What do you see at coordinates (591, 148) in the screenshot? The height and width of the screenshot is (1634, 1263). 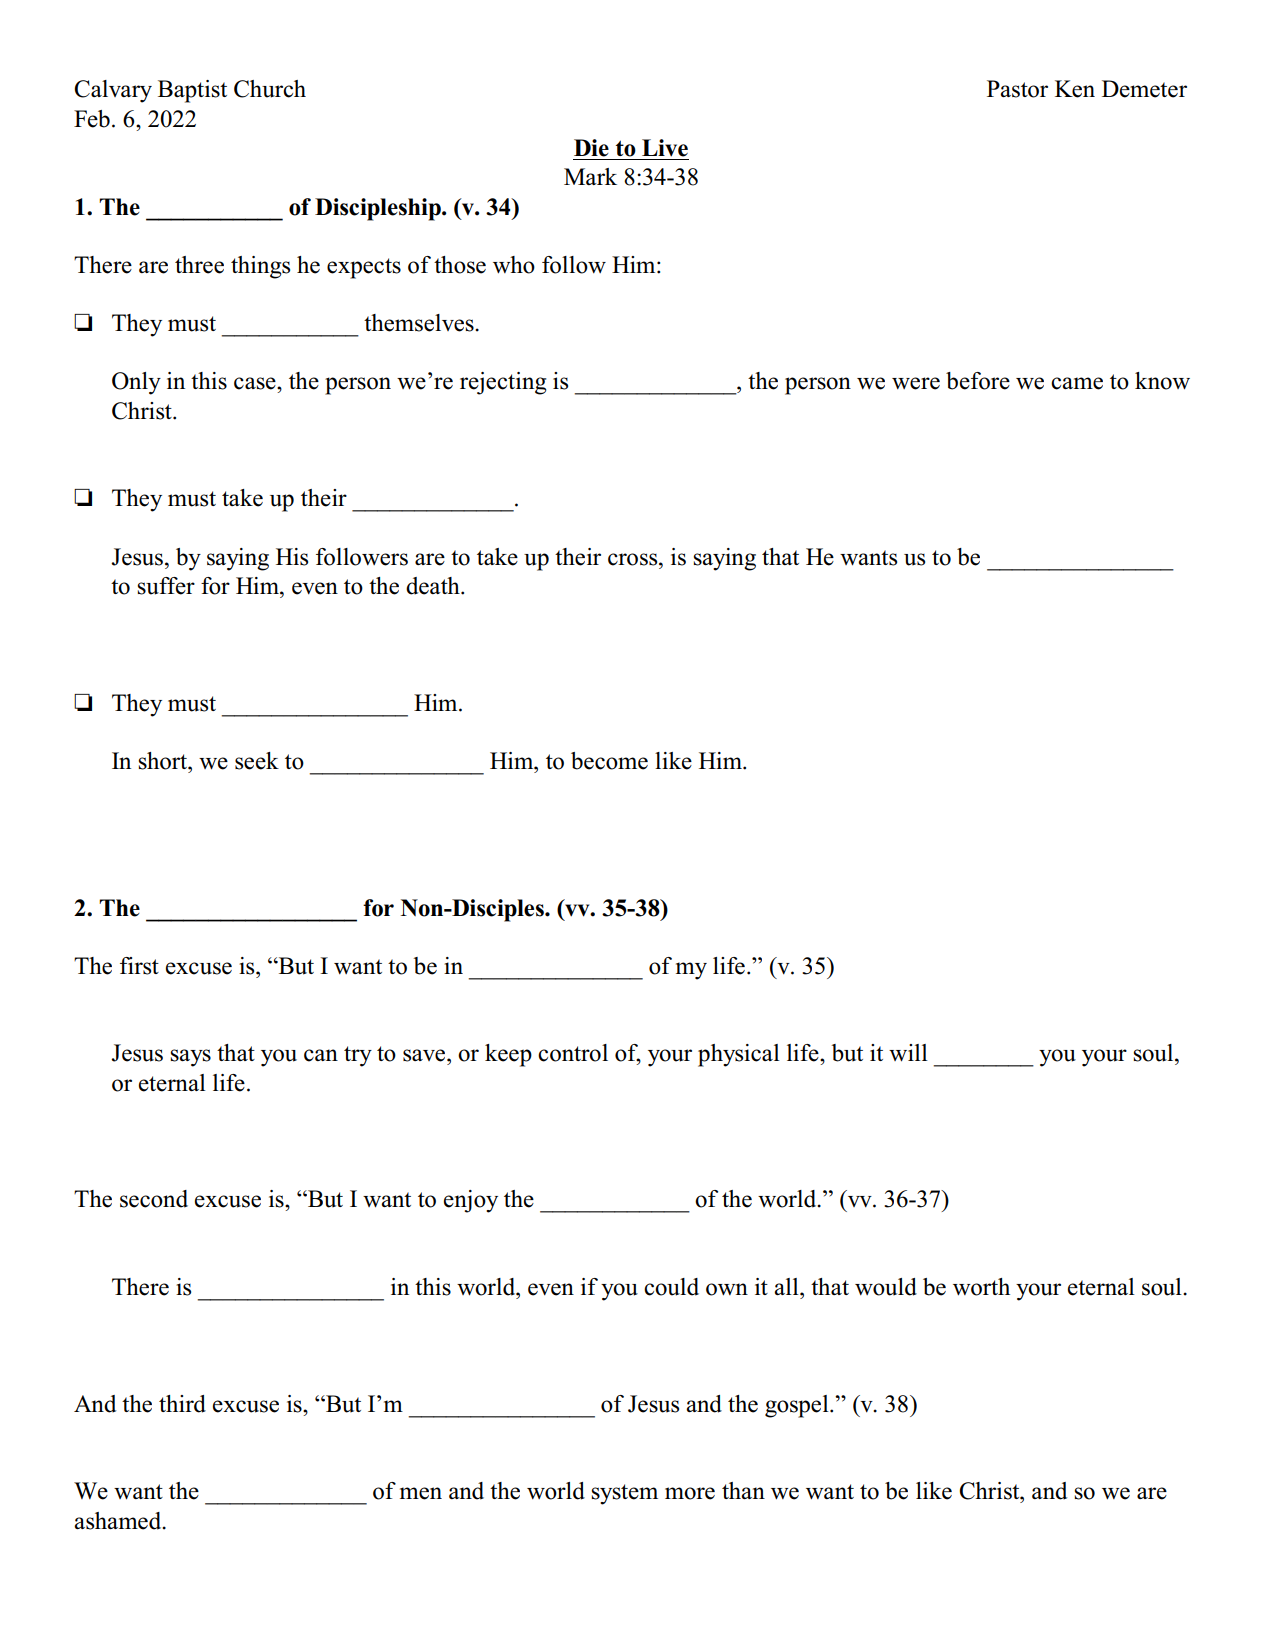 I see `Die` at bounding box center [591, 148].
